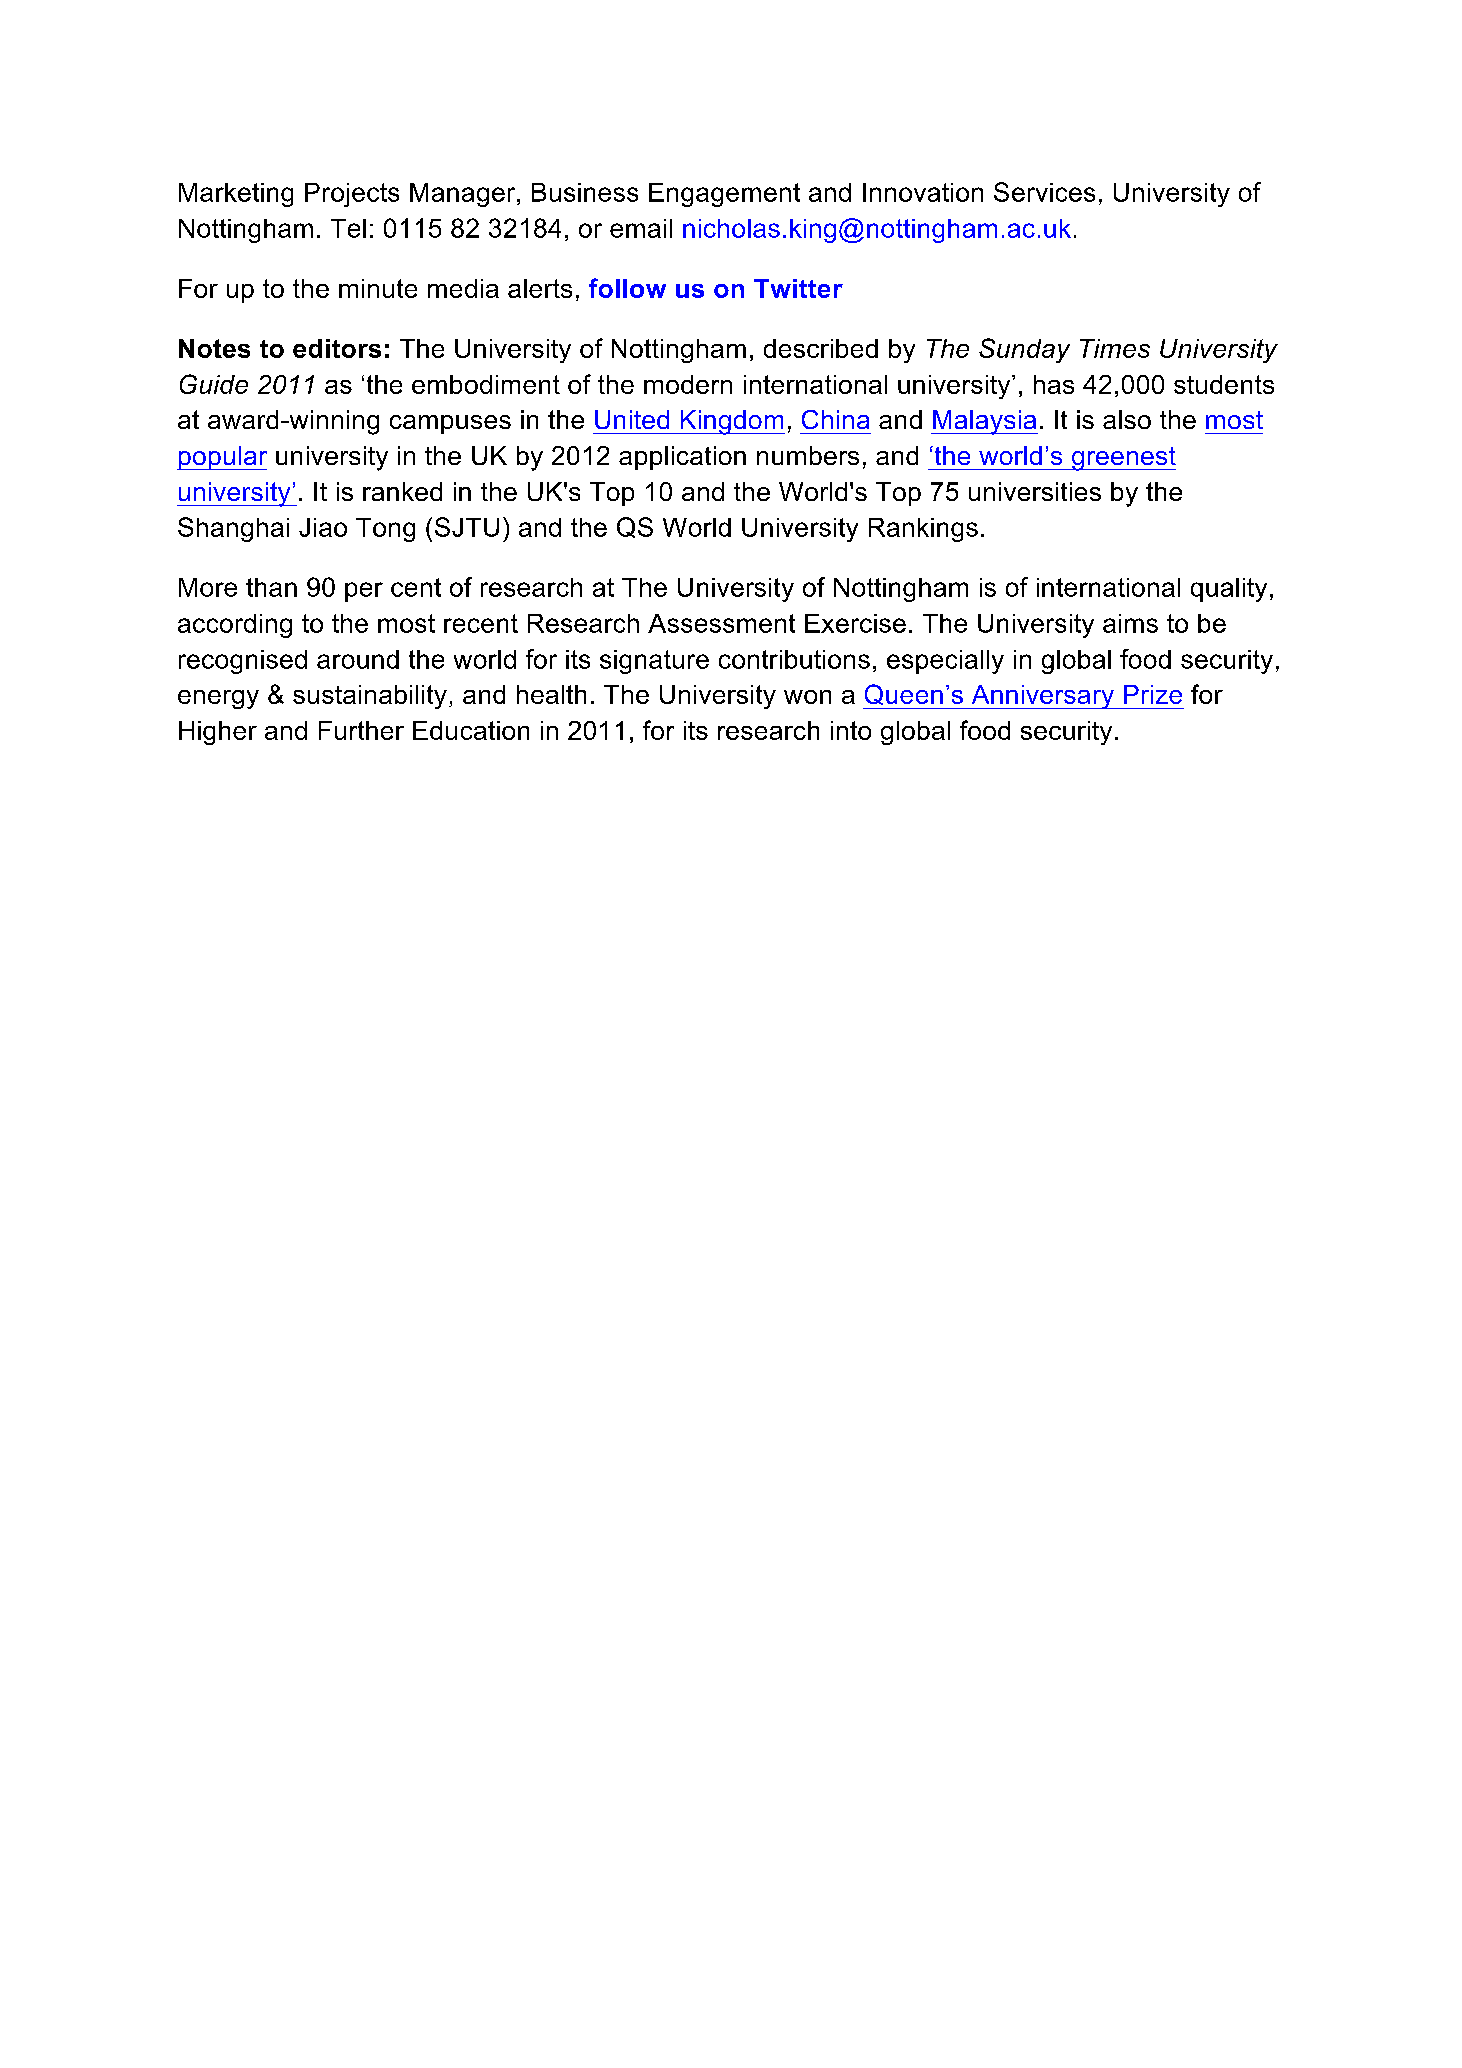 This screenshot has width=1462, height=2068. Describe the element at coordinates (724, 195) in the screenshot. I see `Engagement` at that location.
